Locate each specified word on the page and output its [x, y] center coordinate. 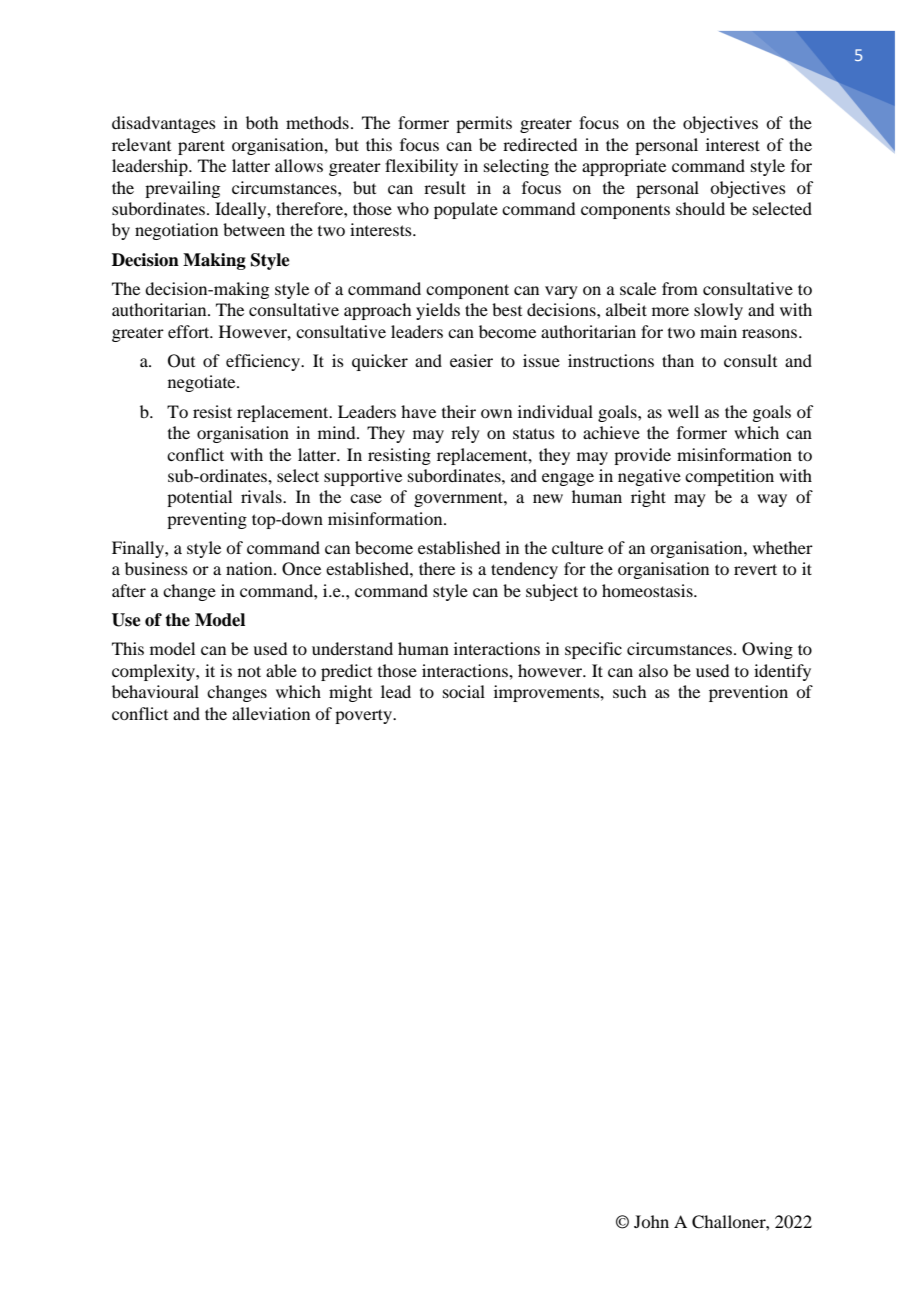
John [651, 1221]
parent [201, 147]
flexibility [421, 167]
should [700, 208]
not [249, 671]
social [464, 691]
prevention [748, 693]
